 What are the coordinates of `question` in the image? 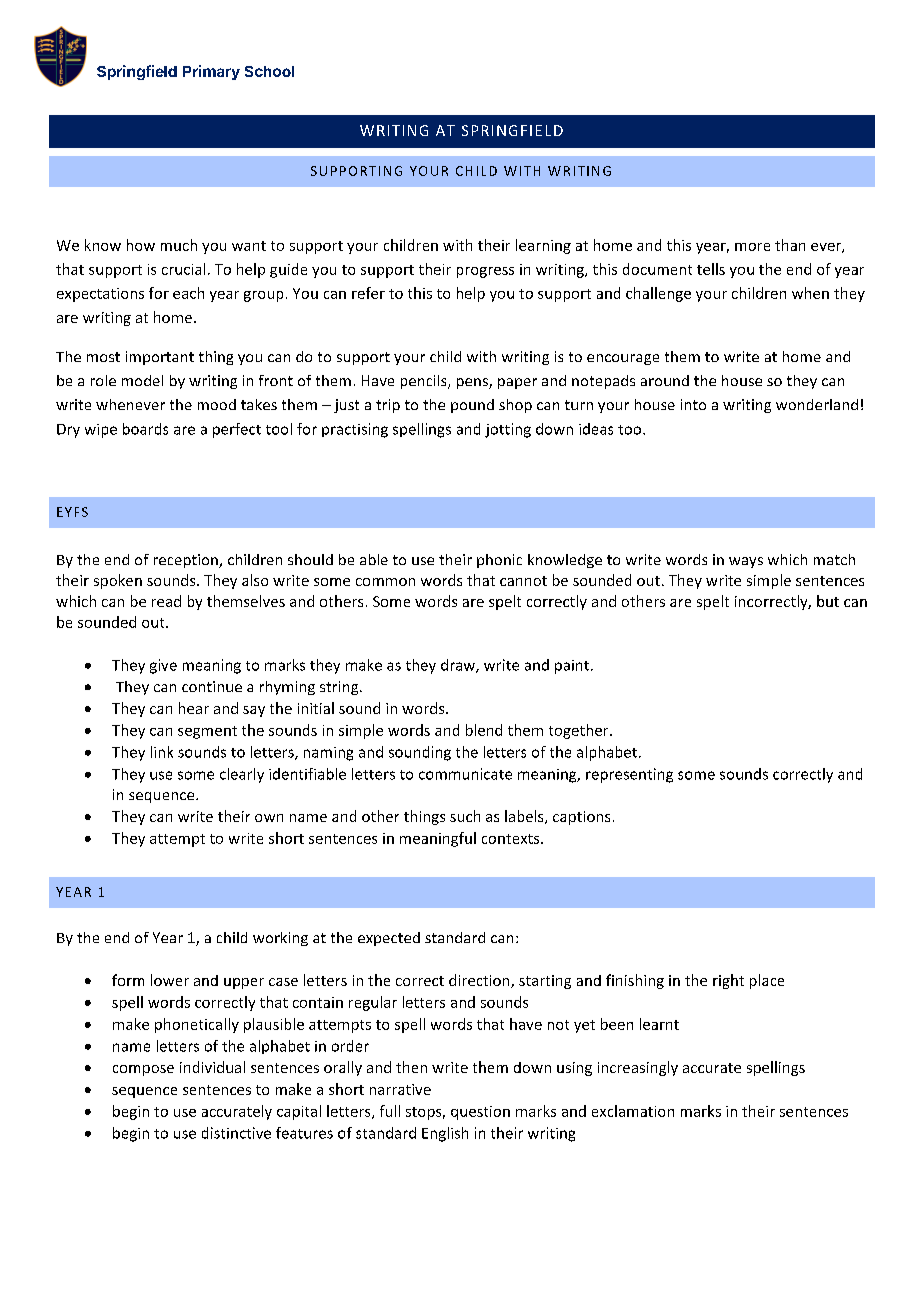 It's located at (480, 1113).
